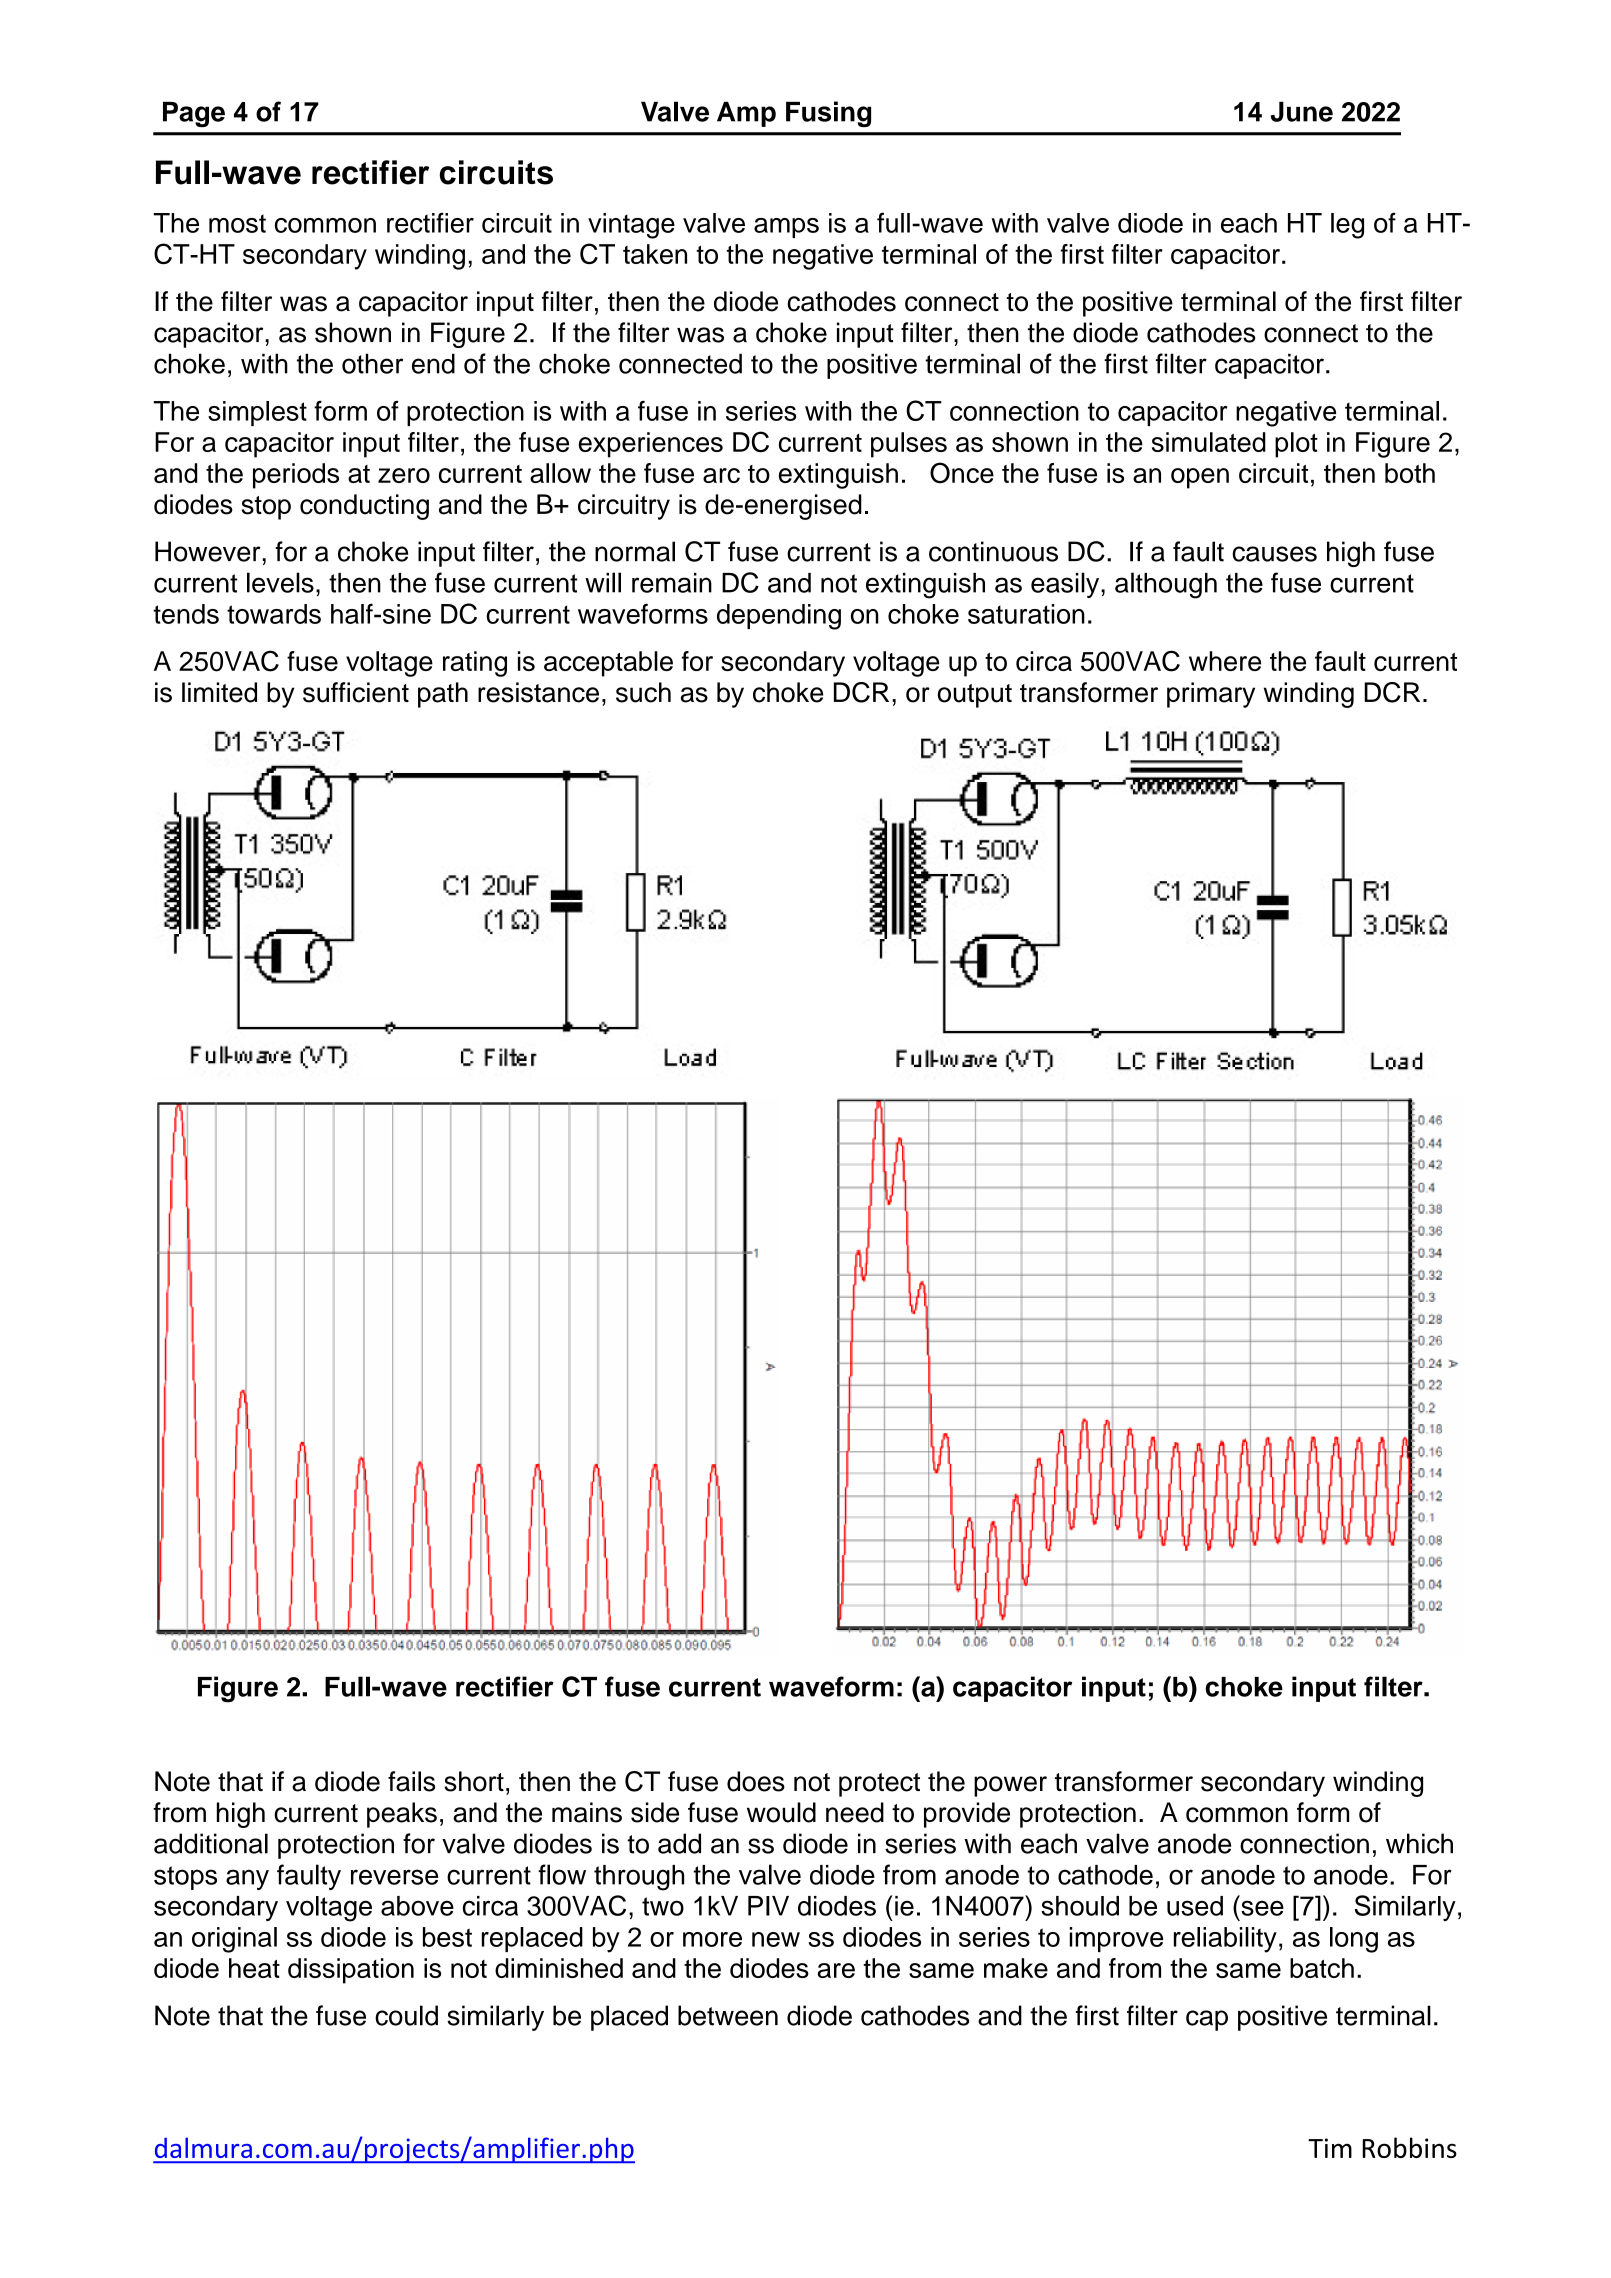 This screenshot has width=1611, height=2278. What do you see at coordinates (756, 1781) in the screenshot?
I see `does` at bounding box center [756, 1781].
